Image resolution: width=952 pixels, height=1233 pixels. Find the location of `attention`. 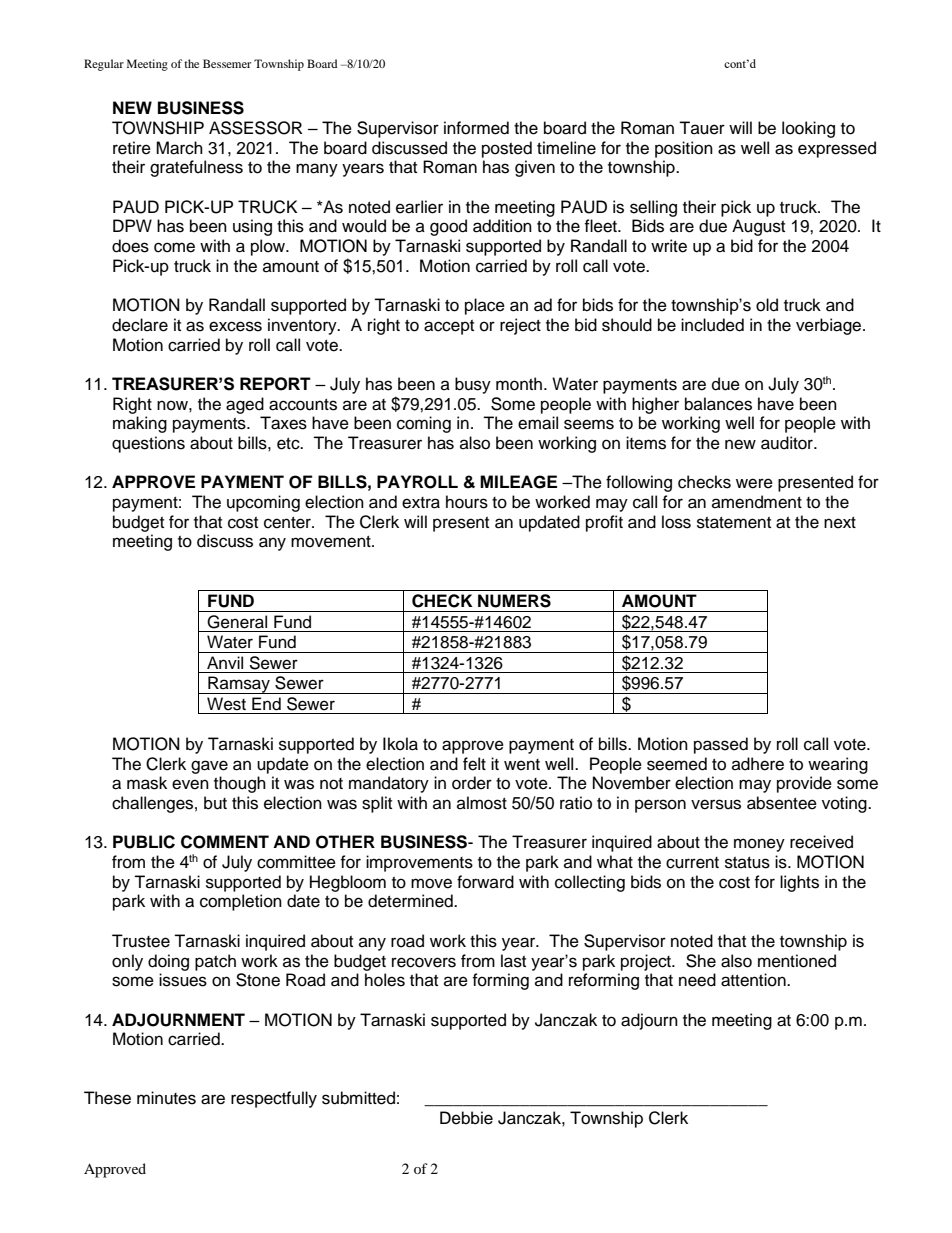

attention is located at coordinates (754, 980).
